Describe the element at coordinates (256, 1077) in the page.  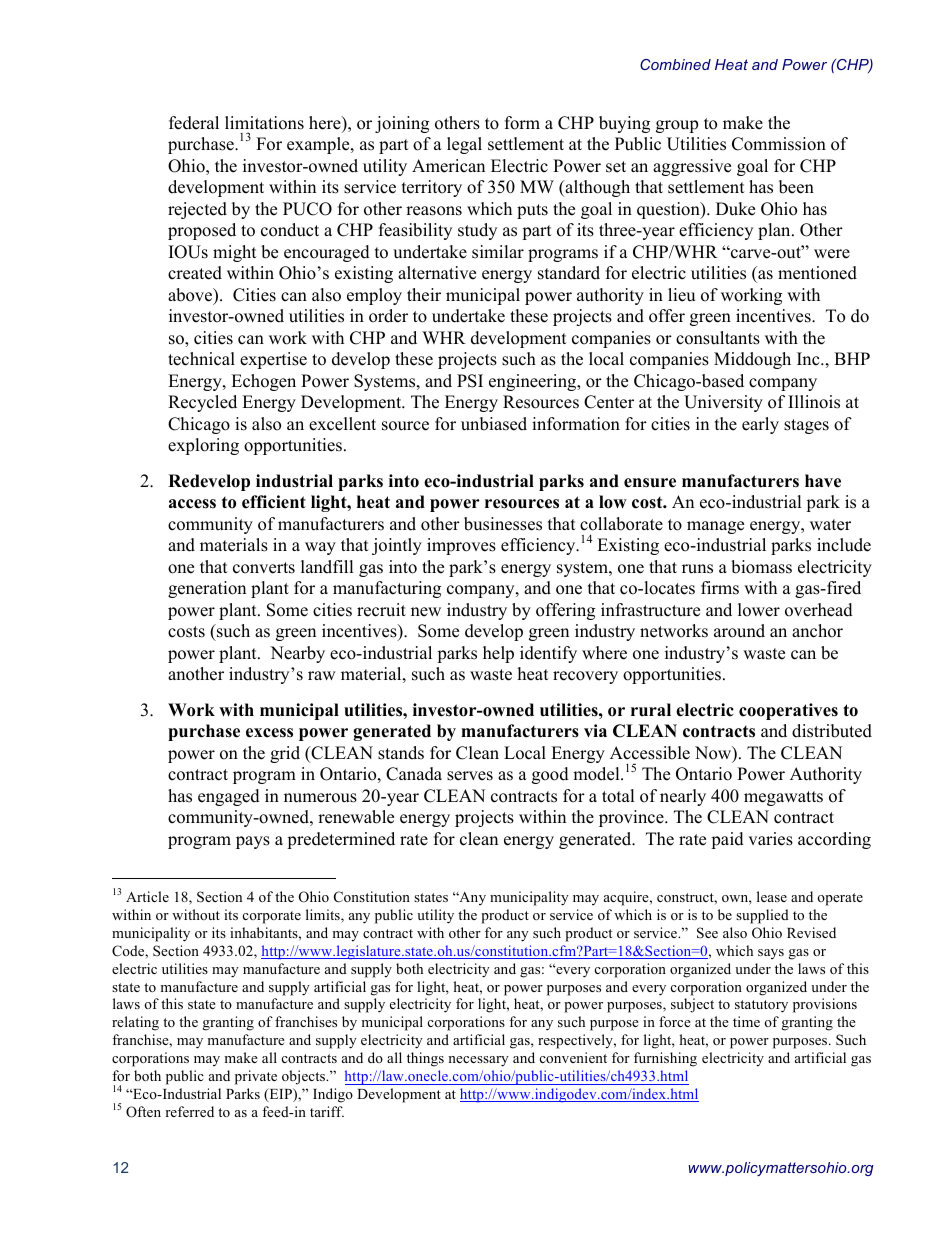
I see `private` at that location.
